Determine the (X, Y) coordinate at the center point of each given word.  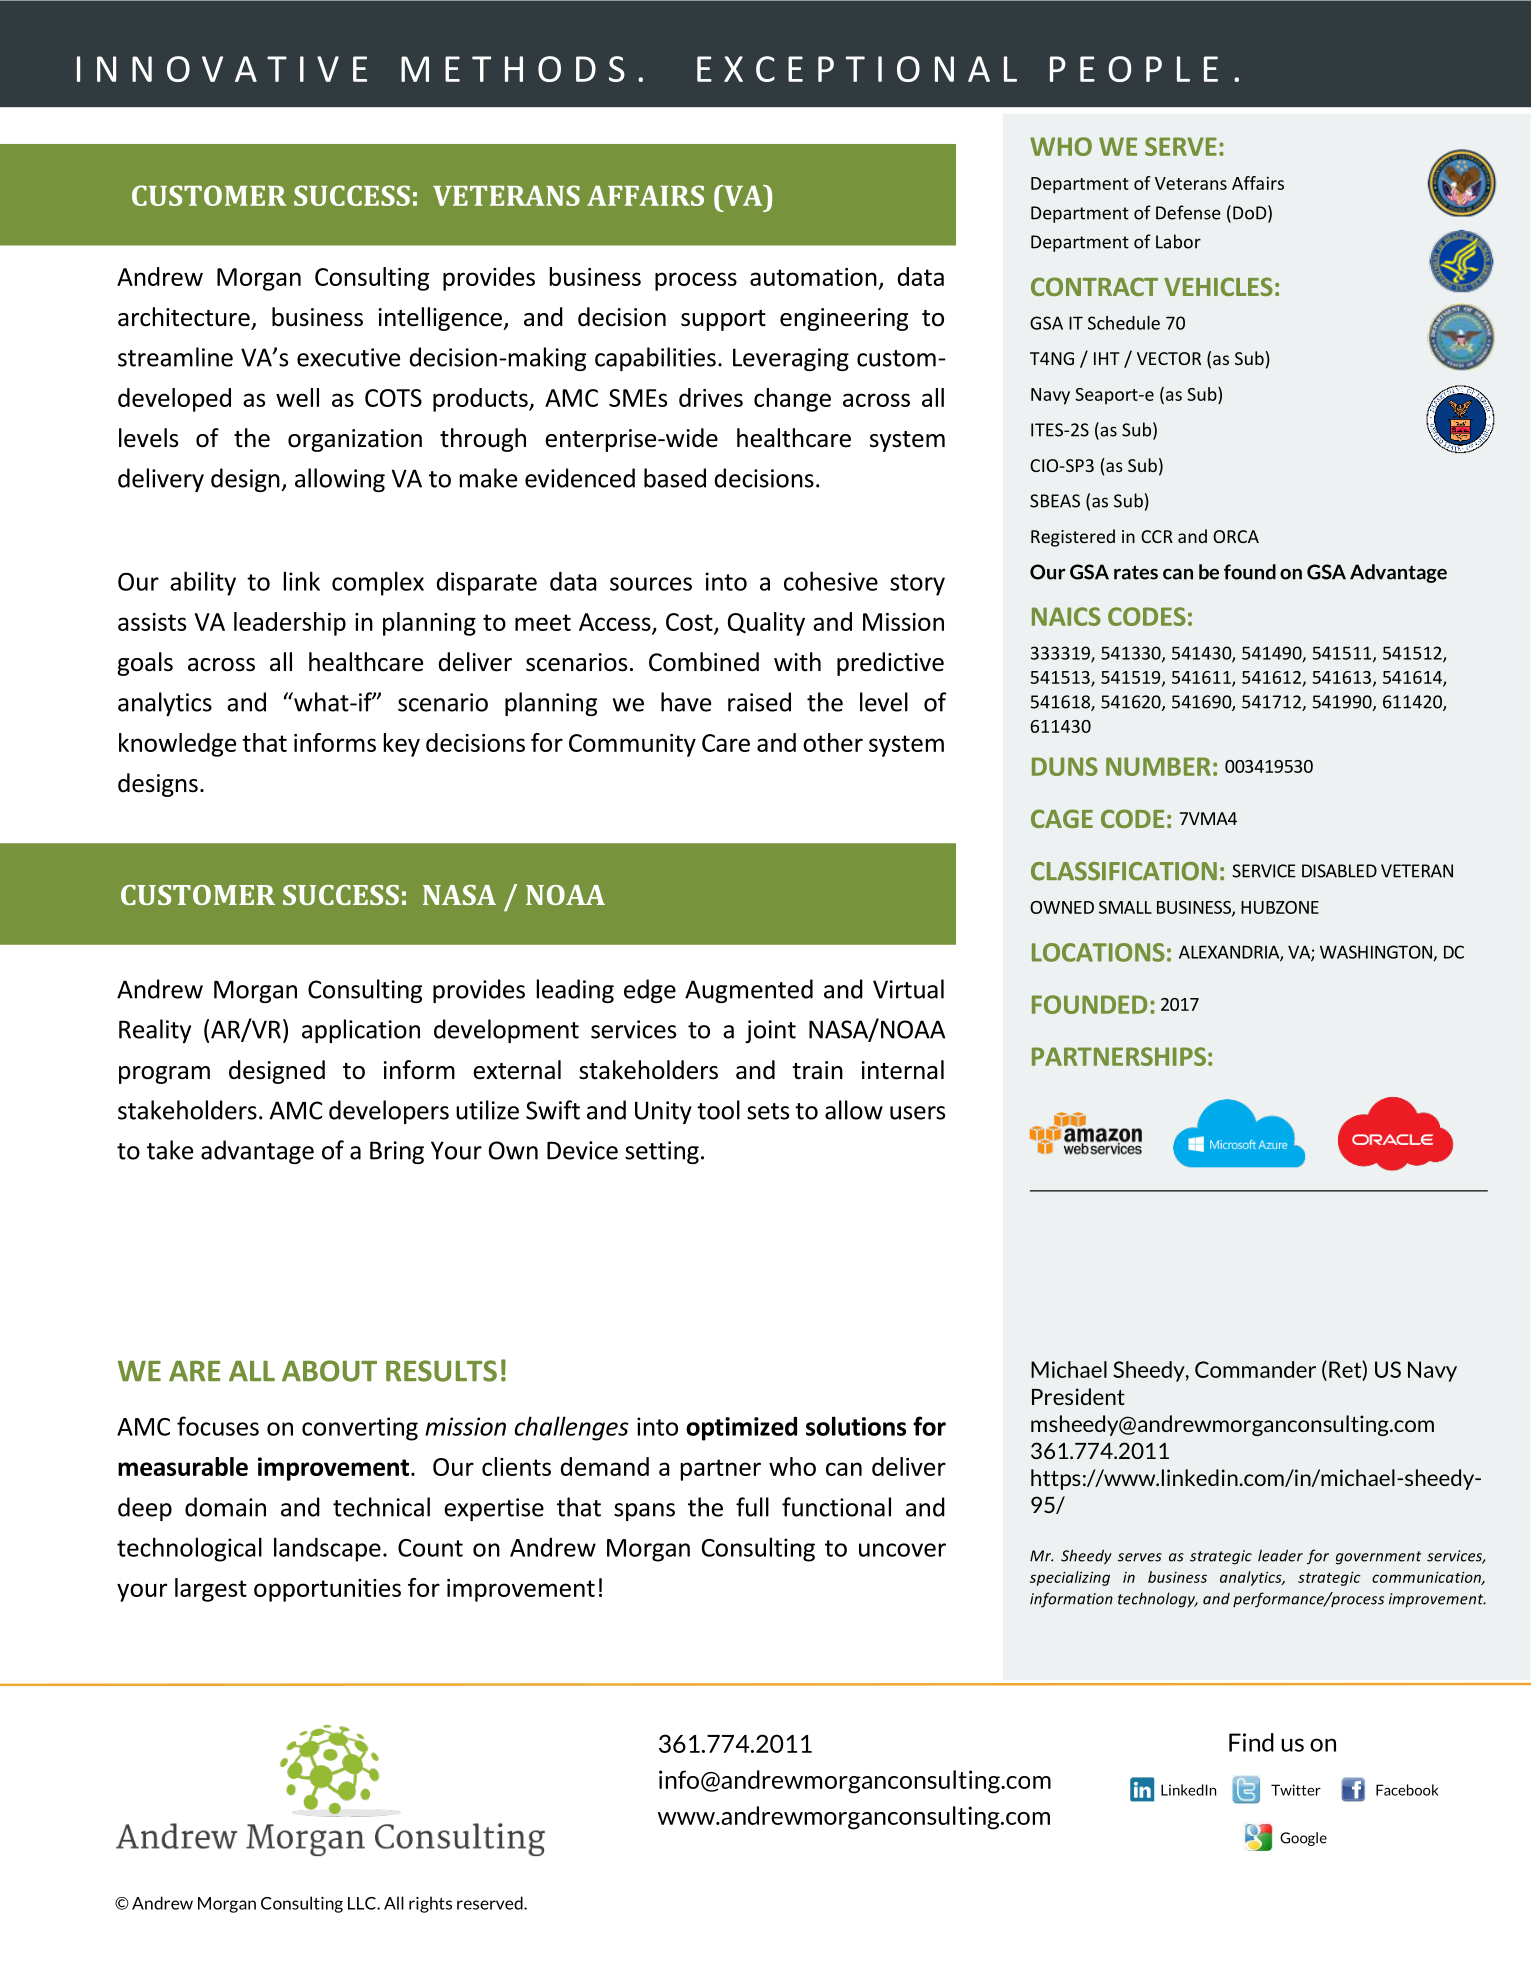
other (833, 742)
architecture (184, 317)
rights (430, 1904)
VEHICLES (1218, 286)
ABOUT (329, 1371)
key (402, 745)
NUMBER (1158, 766)
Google (1303, 1839)
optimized (741, 1428)
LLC (363, 1903)
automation (813, 277)
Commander (1255, 1369)
